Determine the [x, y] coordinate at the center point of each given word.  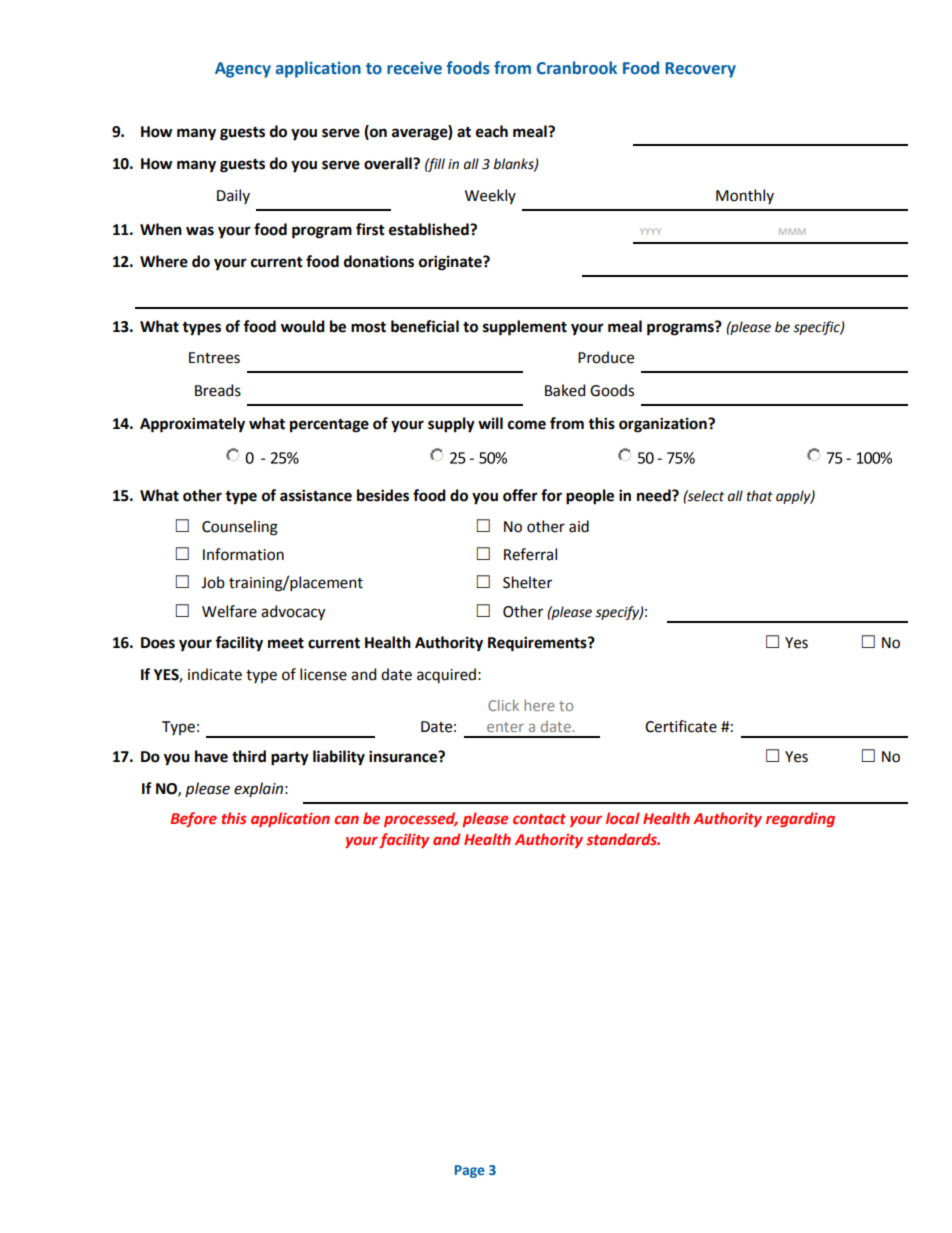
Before [193, 819]
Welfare [229, 611]
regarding [800, 819]
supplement [525, 328]
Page [470, 1171]
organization [664, 425]
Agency [243, 70]
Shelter [527, 582]
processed [421, 819]
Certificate [681, 726]
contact [539, 819]
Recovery [700, 70]
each [492, 131]
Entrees [214, 358]
